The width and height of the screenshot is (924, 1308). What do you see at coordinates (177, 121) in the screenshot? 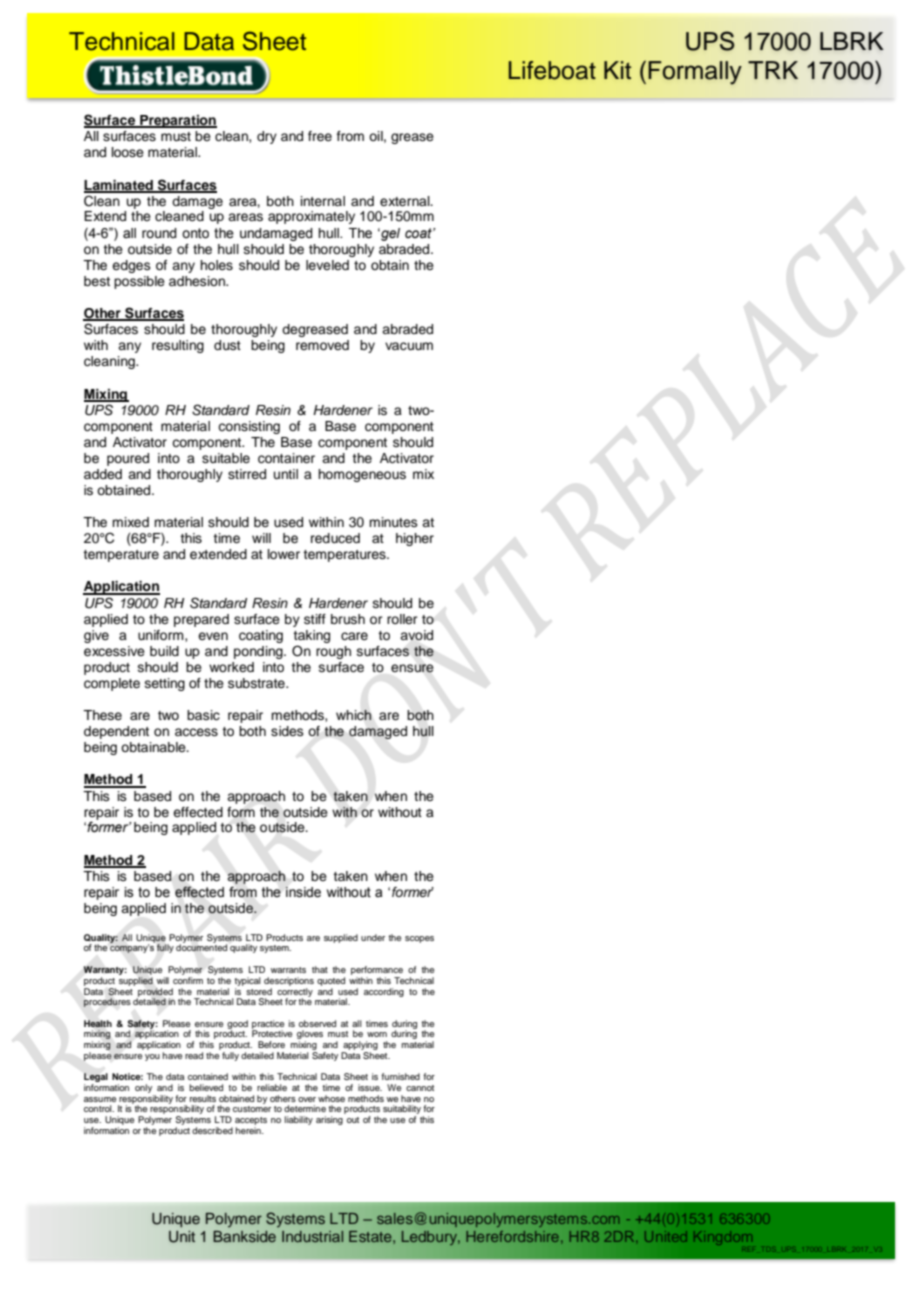
I see `Preparation` at bounding box center [177, 121].
